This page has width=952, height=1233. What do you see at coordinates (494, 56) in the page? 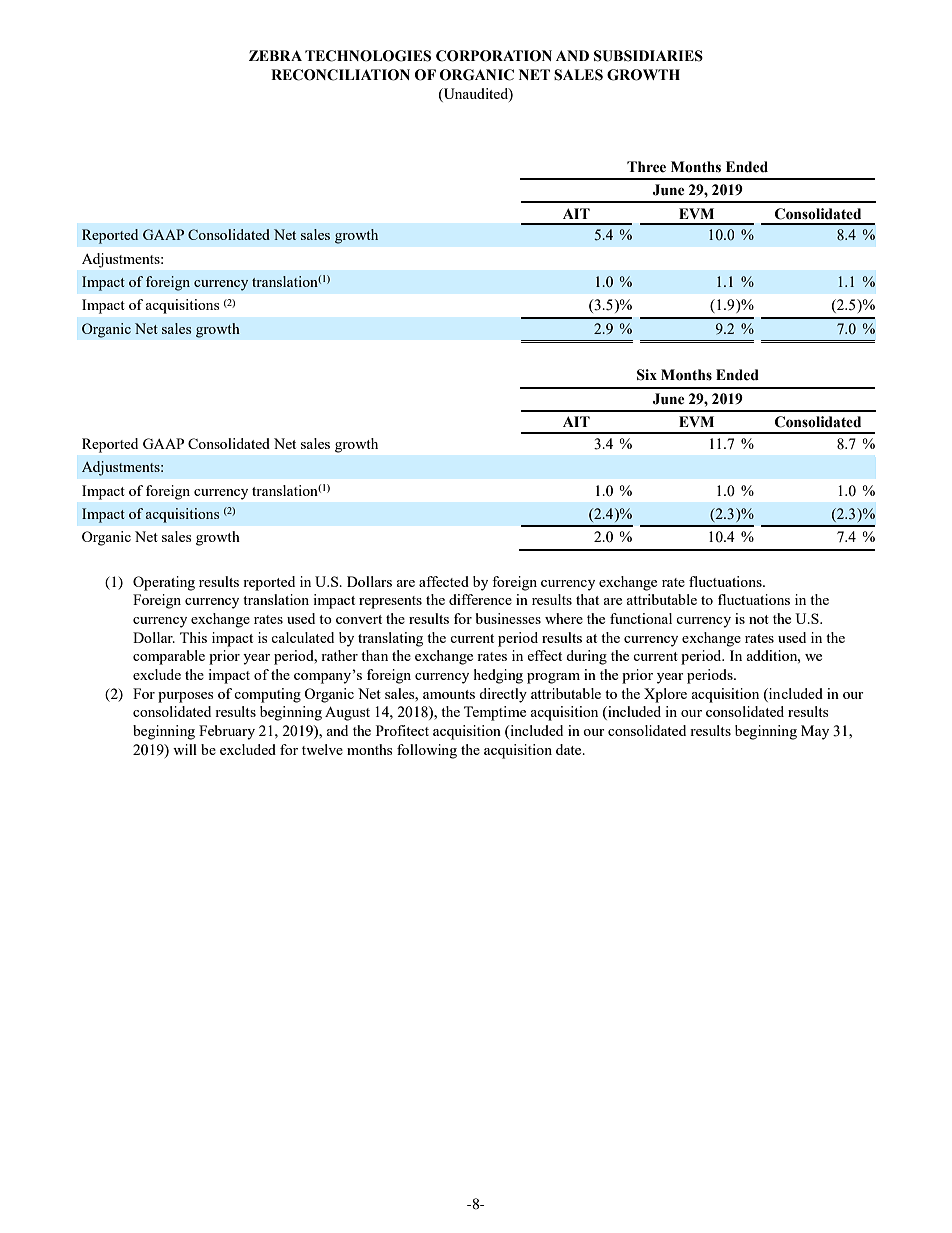
I see `CORPORATION` at bounding box center [494, 56].
